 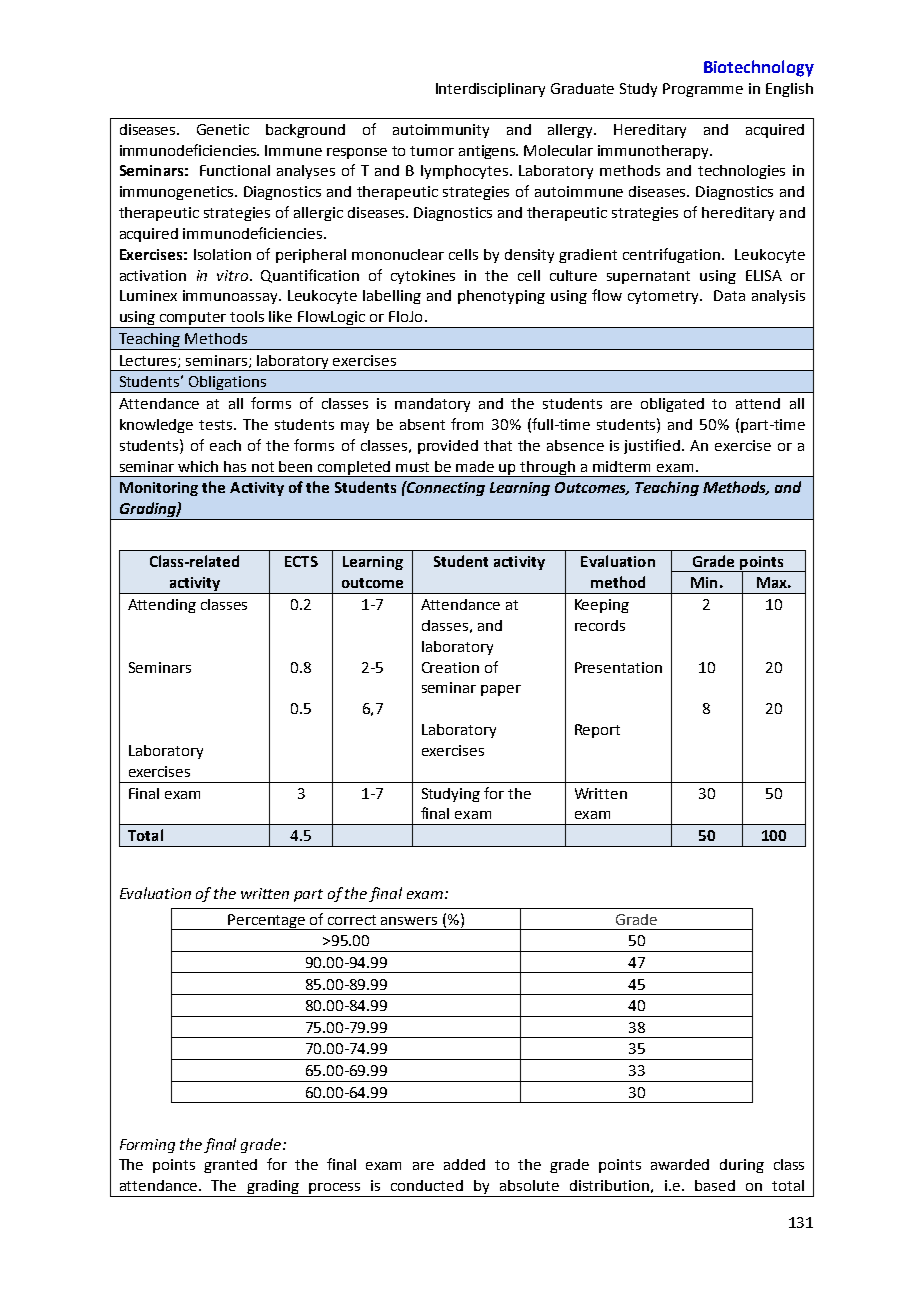 What do you see at coordinates (267, 922) in the image?
I see `Percentage` at bounding box center [267, 922].
